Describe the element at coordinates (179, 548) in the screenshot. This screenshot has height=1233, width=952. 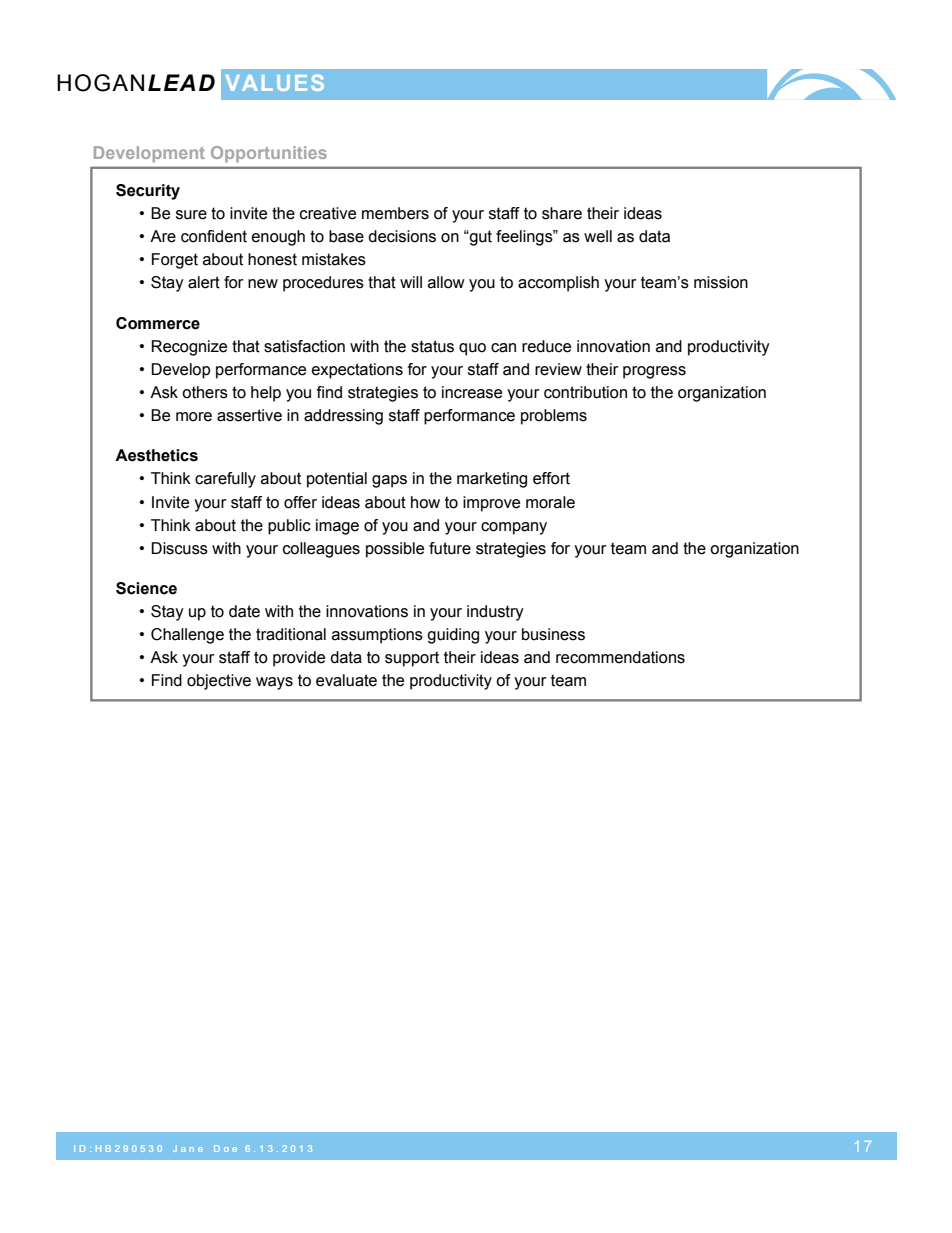
I see `Discuss` at that location.
